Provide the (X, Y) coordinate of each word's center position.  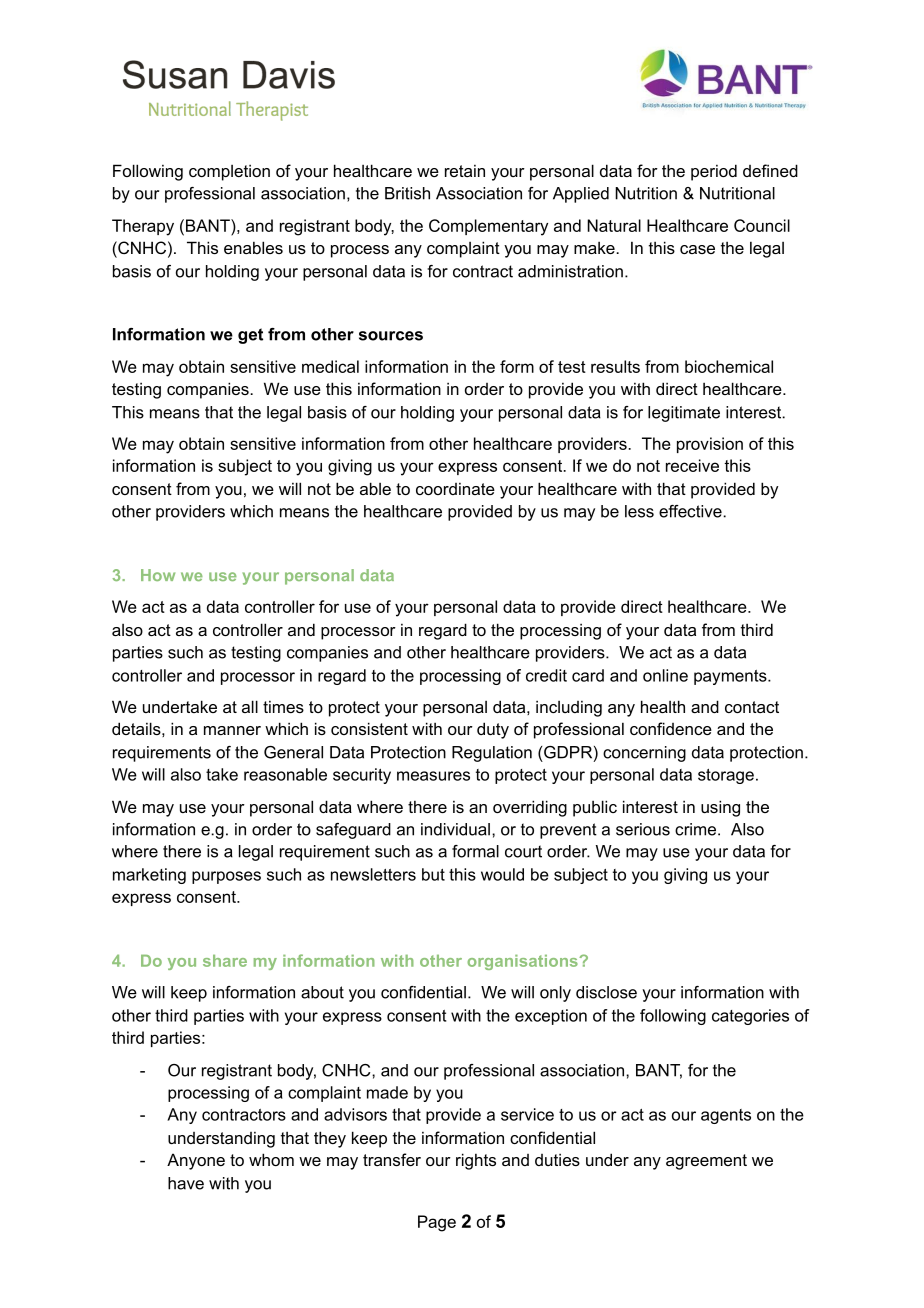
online (665, 675)
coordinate (455, 489)
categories (750, 1017)
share (225, 961)
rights (476, 1161)
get (250, 336)
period (714, 172)
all (250, 706)
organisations (523, 962)
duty (493, 730)
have (186, 1183)
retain (465, 171)
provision (710, 445)
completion (229, 172)
